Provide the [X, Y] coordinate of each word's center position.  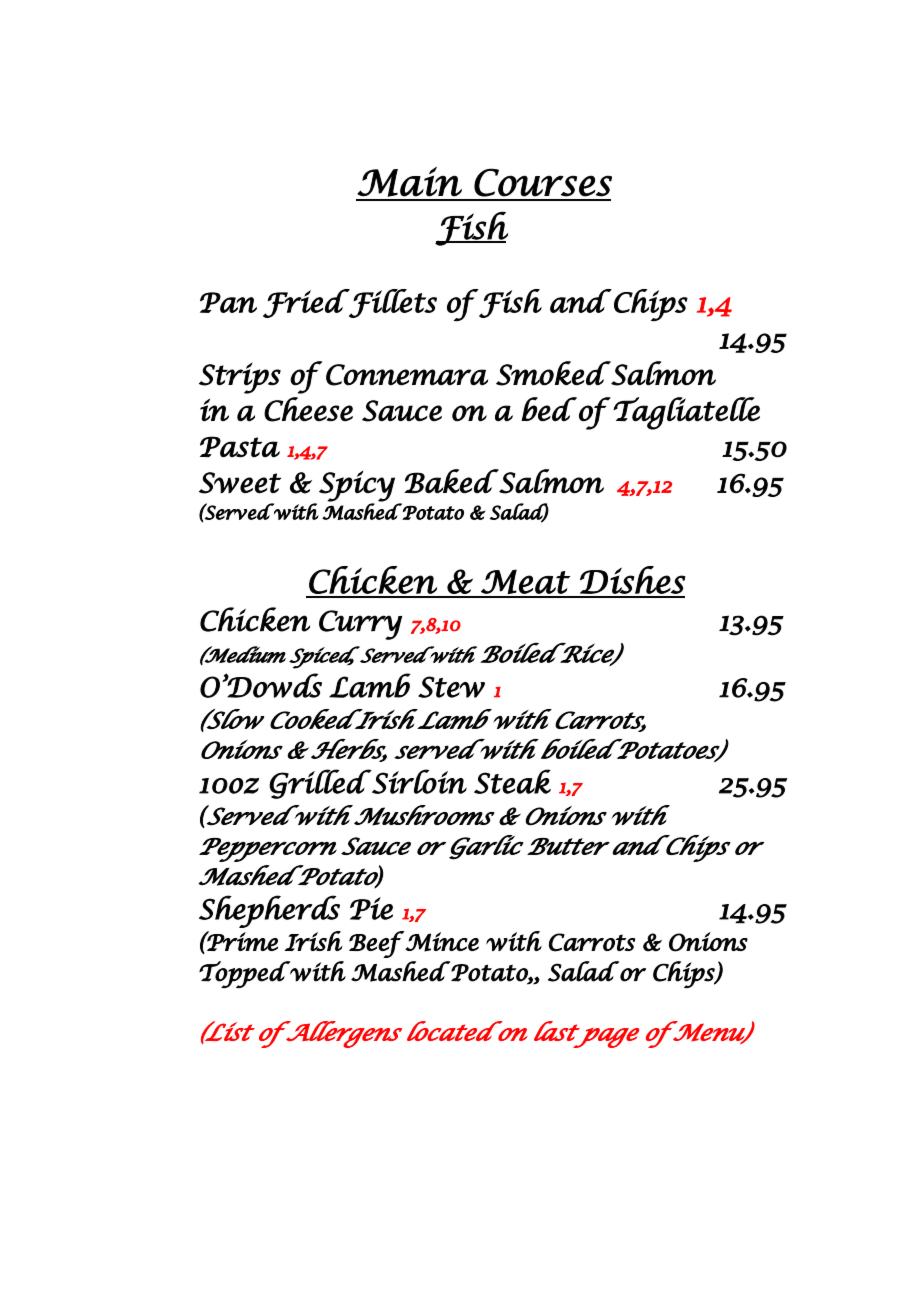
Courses [543, 182]
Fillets [392, 303]
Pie [371, 908]
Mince [442, 942]
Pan [228, 302]
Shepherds [269, 911]
